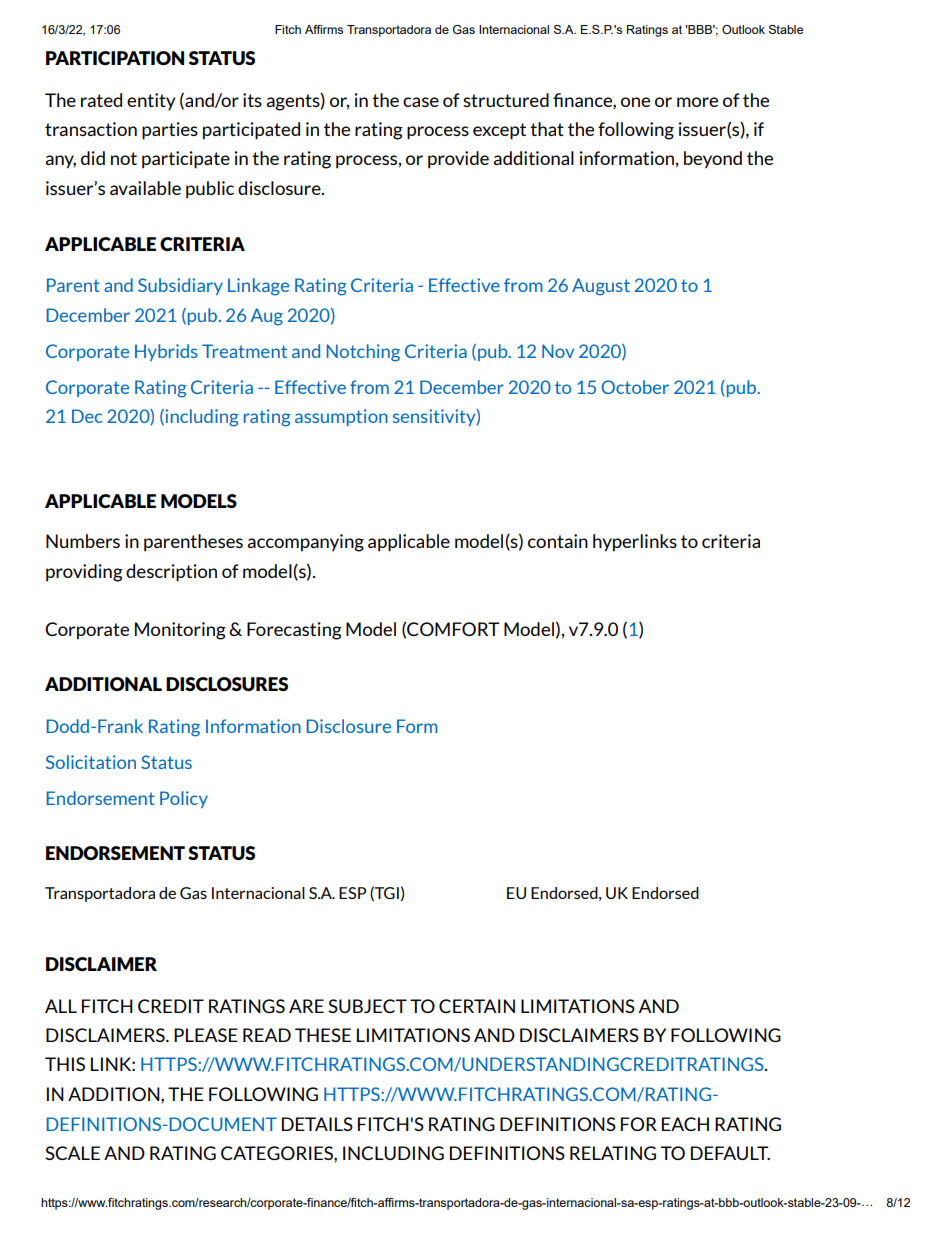 This page has height=1233, width=952. Describe the element at coordinates (294, 631) in the page. I see `Forecasting` at that location.
